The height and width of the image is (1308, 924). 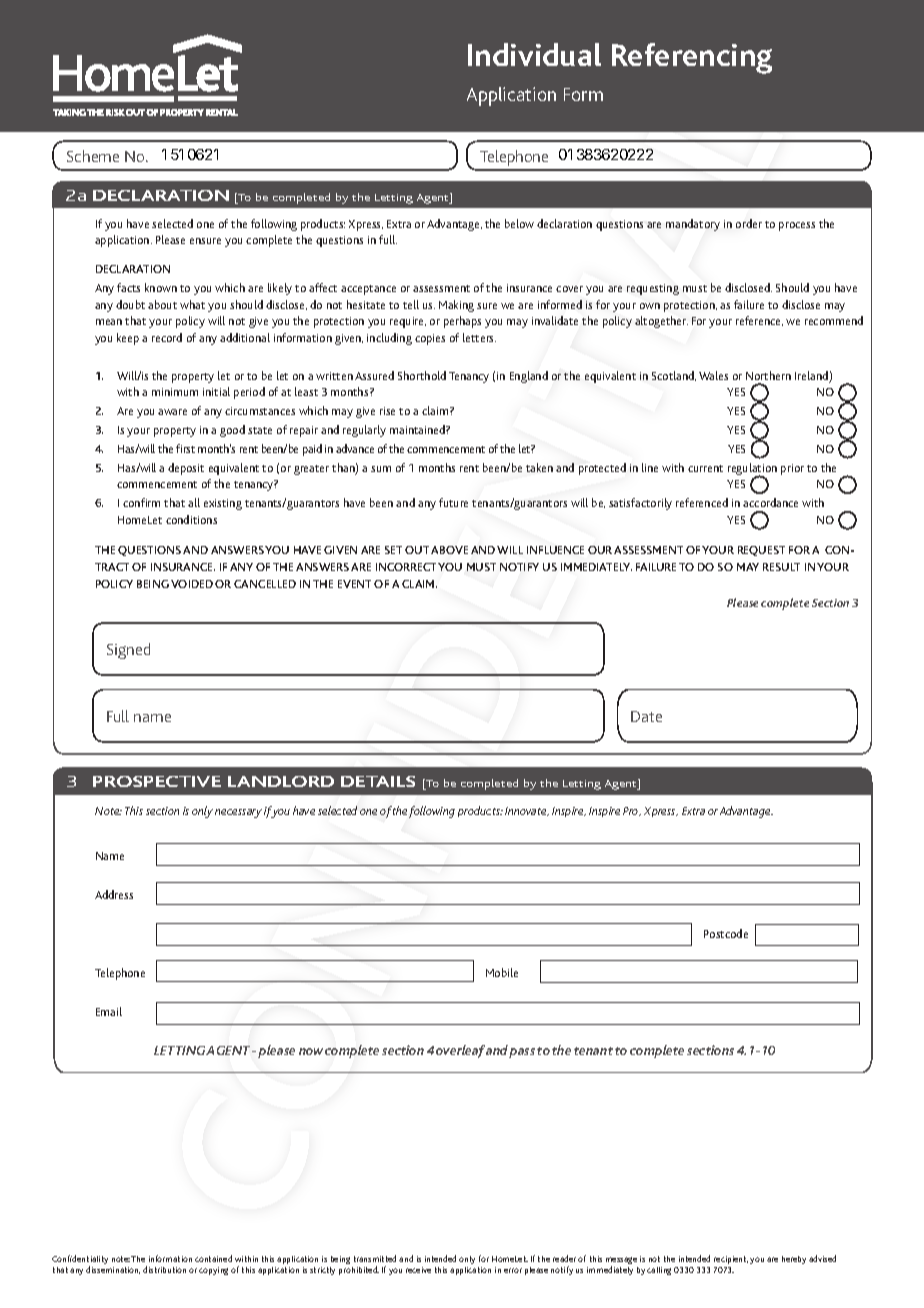 I want to click on Signed, so click(x=128, y=651).
